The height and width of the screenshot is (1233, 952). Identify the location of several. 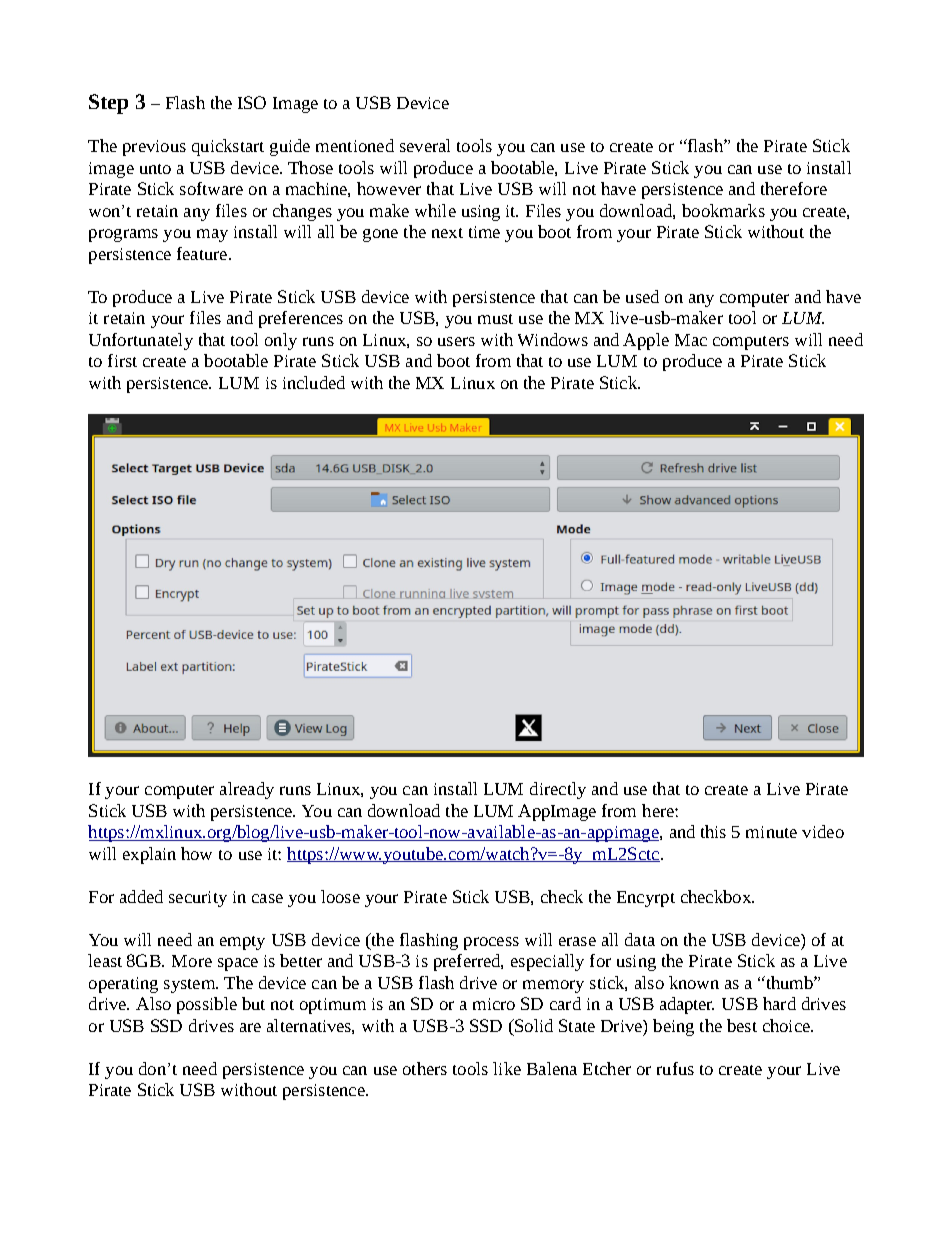
(425, 145).
